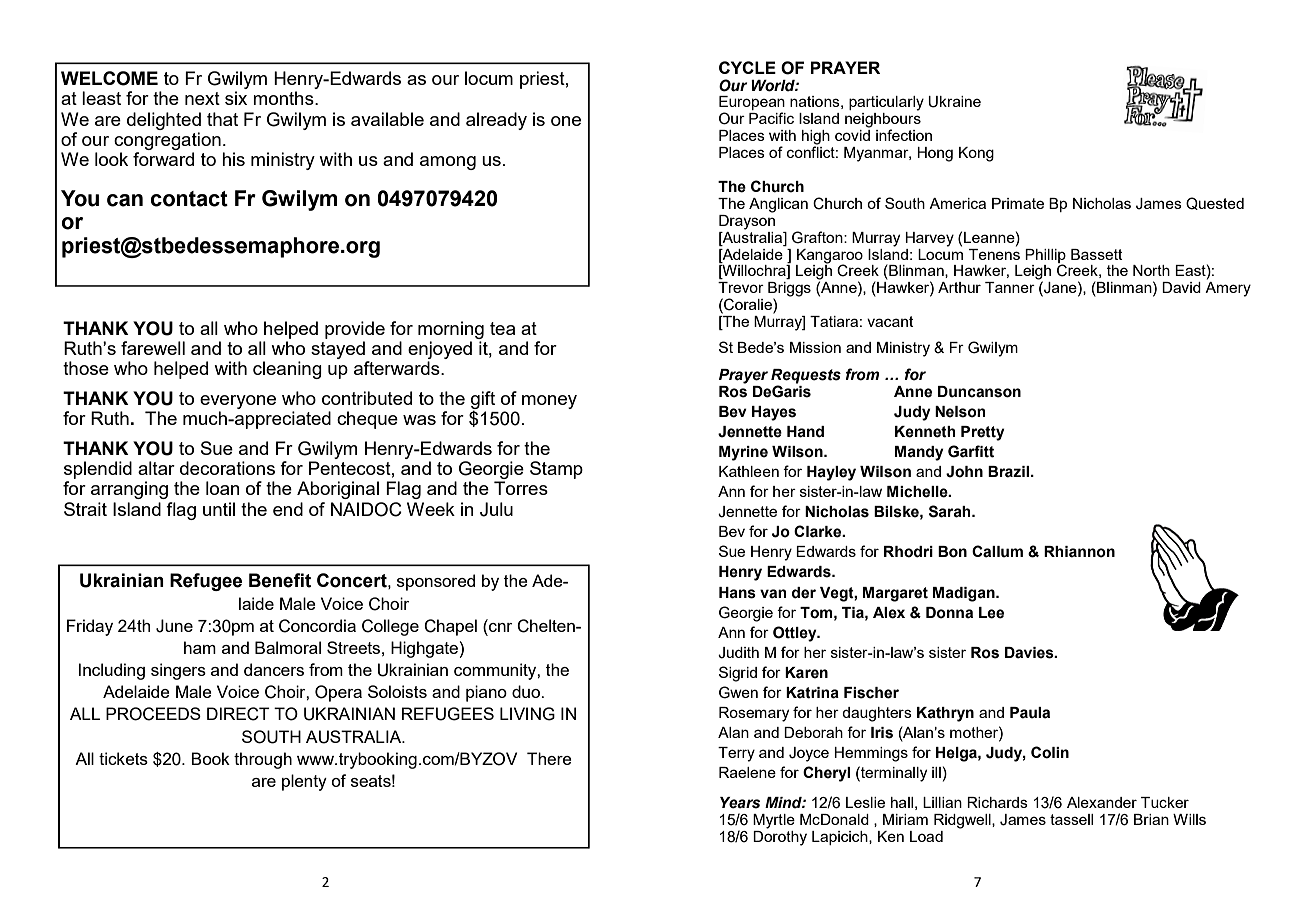 This screenshot has width=1308, height=924. Describe the element at coordinates (153, 348) in the screenshot. I see `farewell` at that location.
